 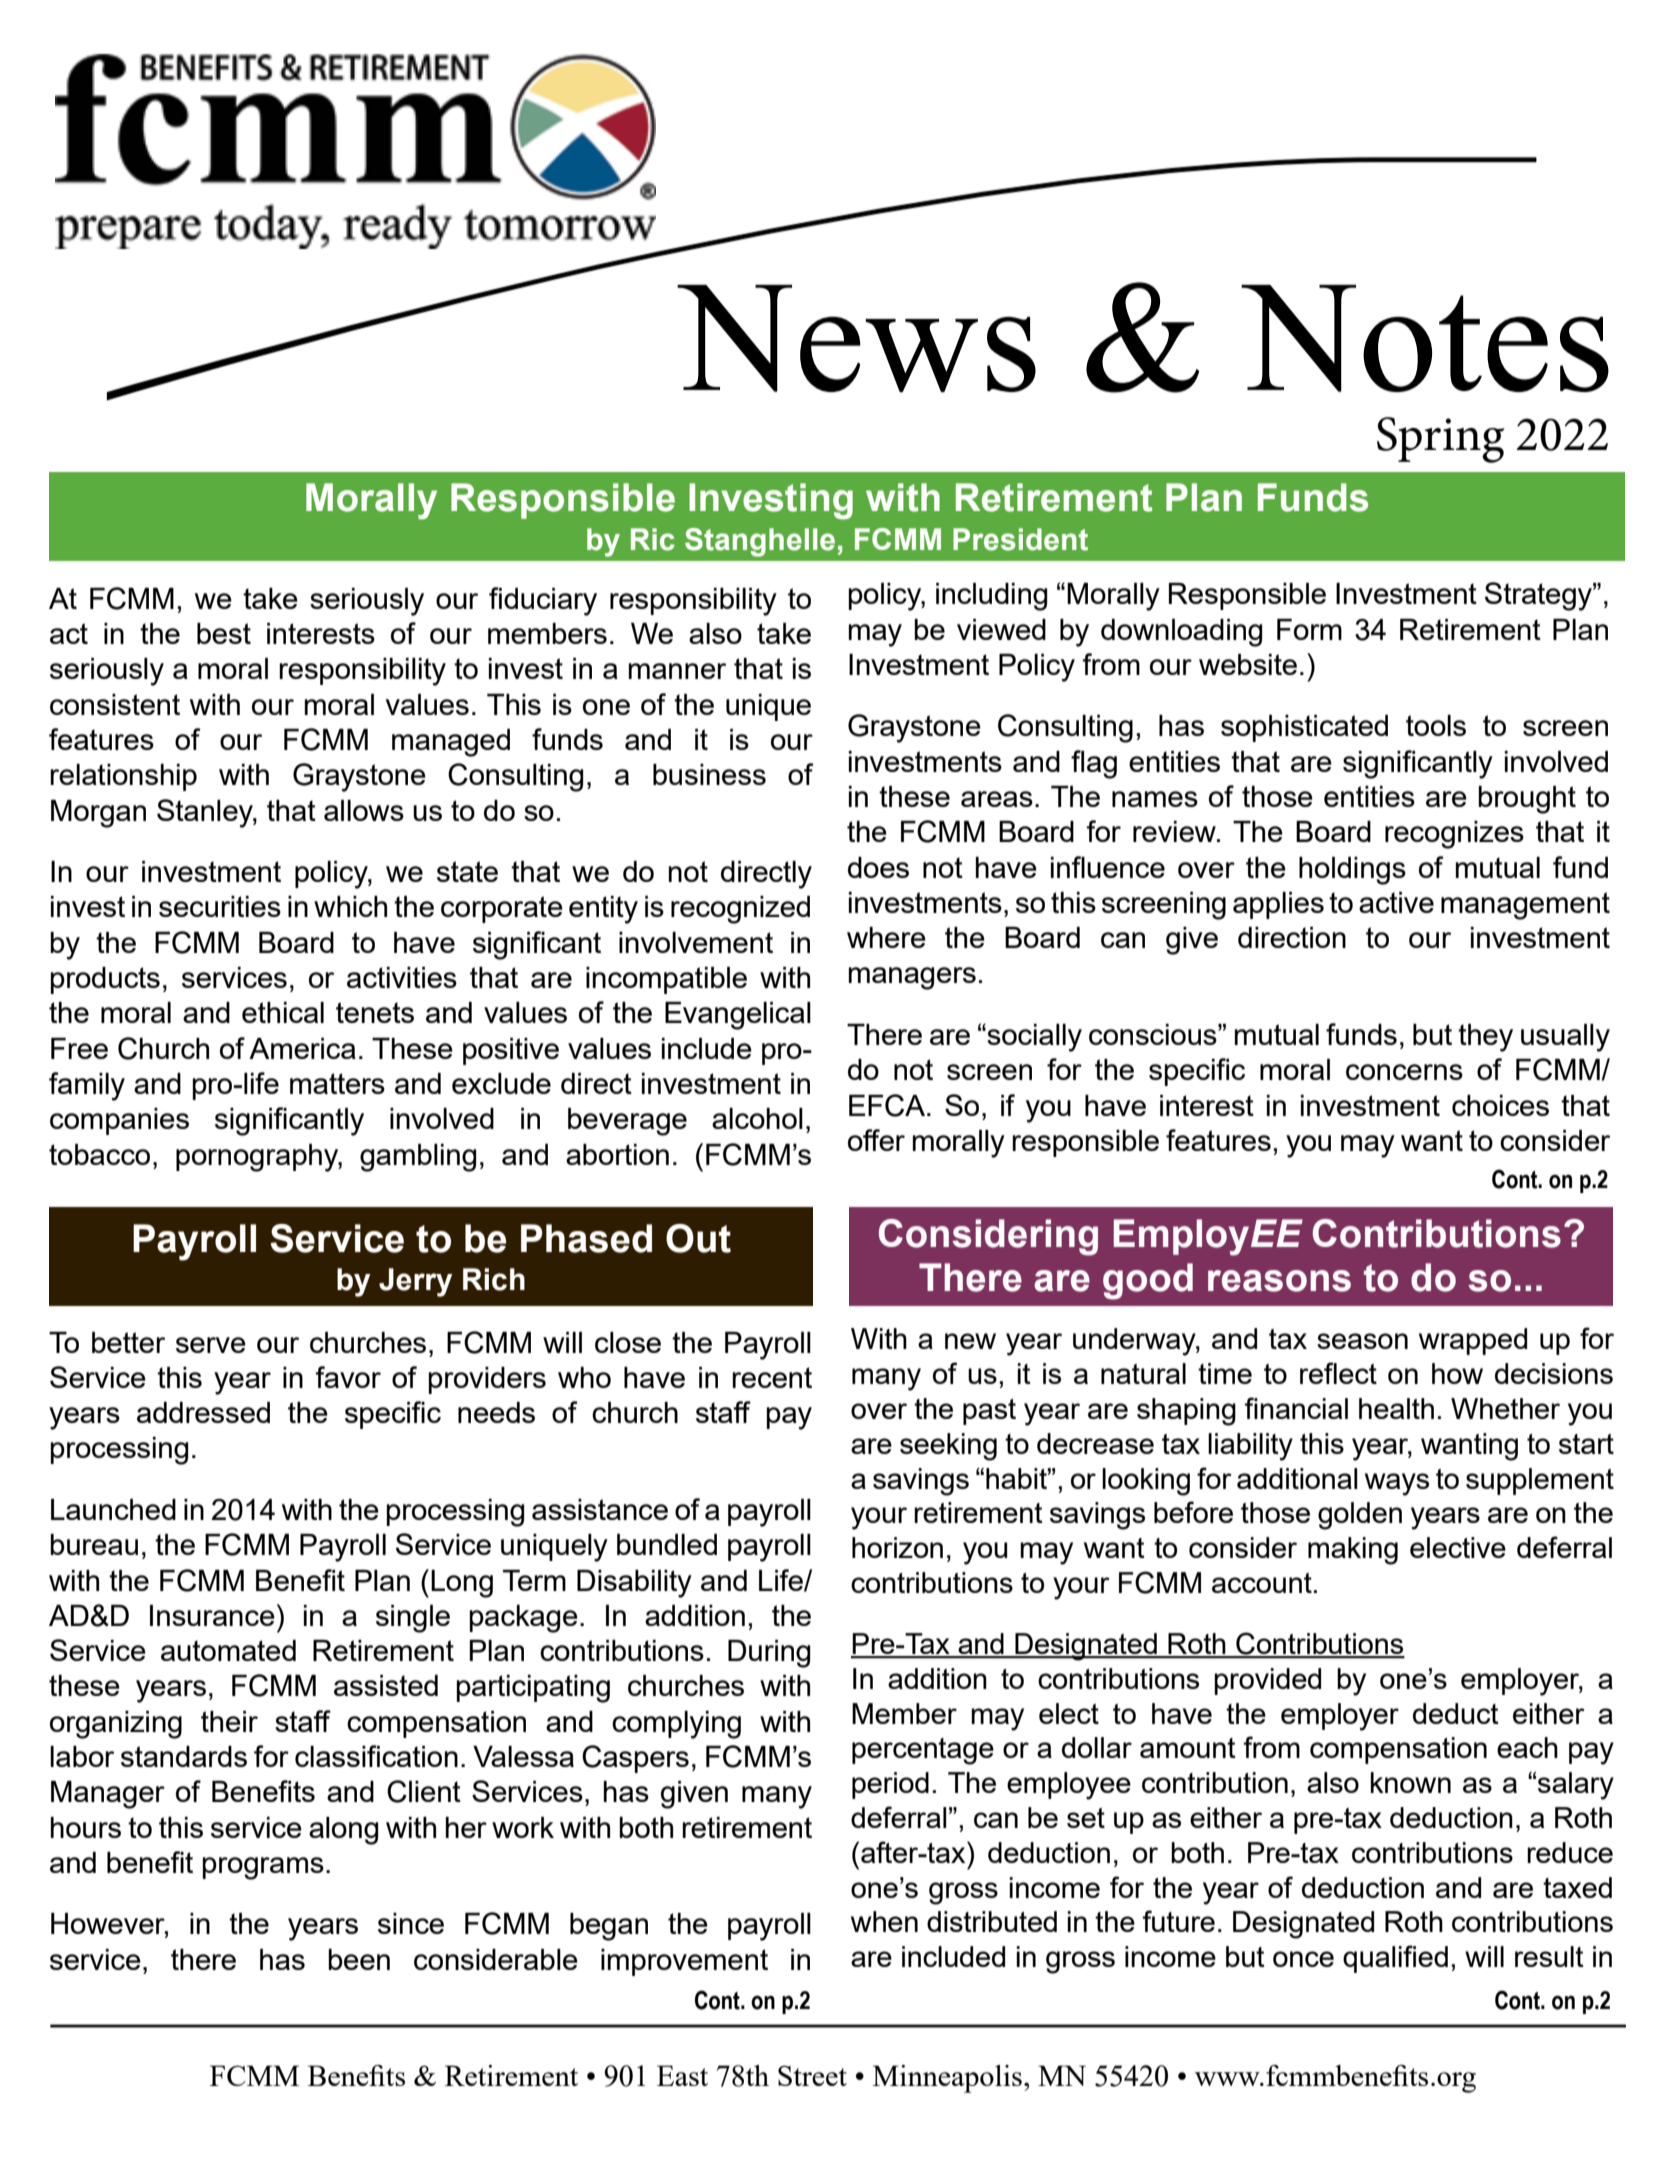 I want to click on provided, so click(x=1267, y=1681).
